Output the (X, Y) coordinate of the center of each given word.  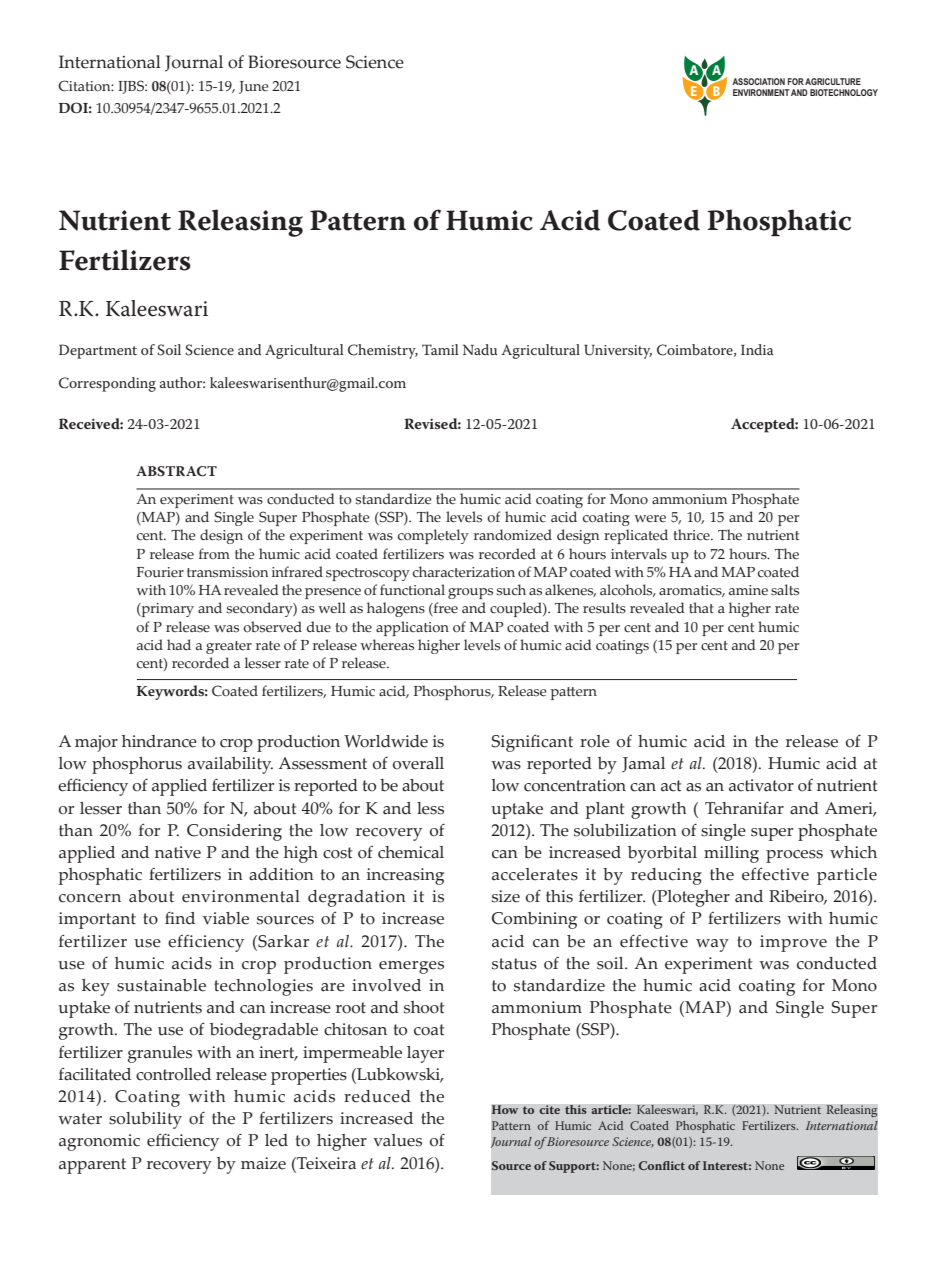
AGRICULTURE (833, 81)
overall (418, 763)
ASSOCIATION (758, 81)
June (254, 87)
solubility (145, 1120)
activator (761, 785)
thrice (693, 535)
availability (230, 765)
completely (433, 536)
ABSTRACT (176, 471)
